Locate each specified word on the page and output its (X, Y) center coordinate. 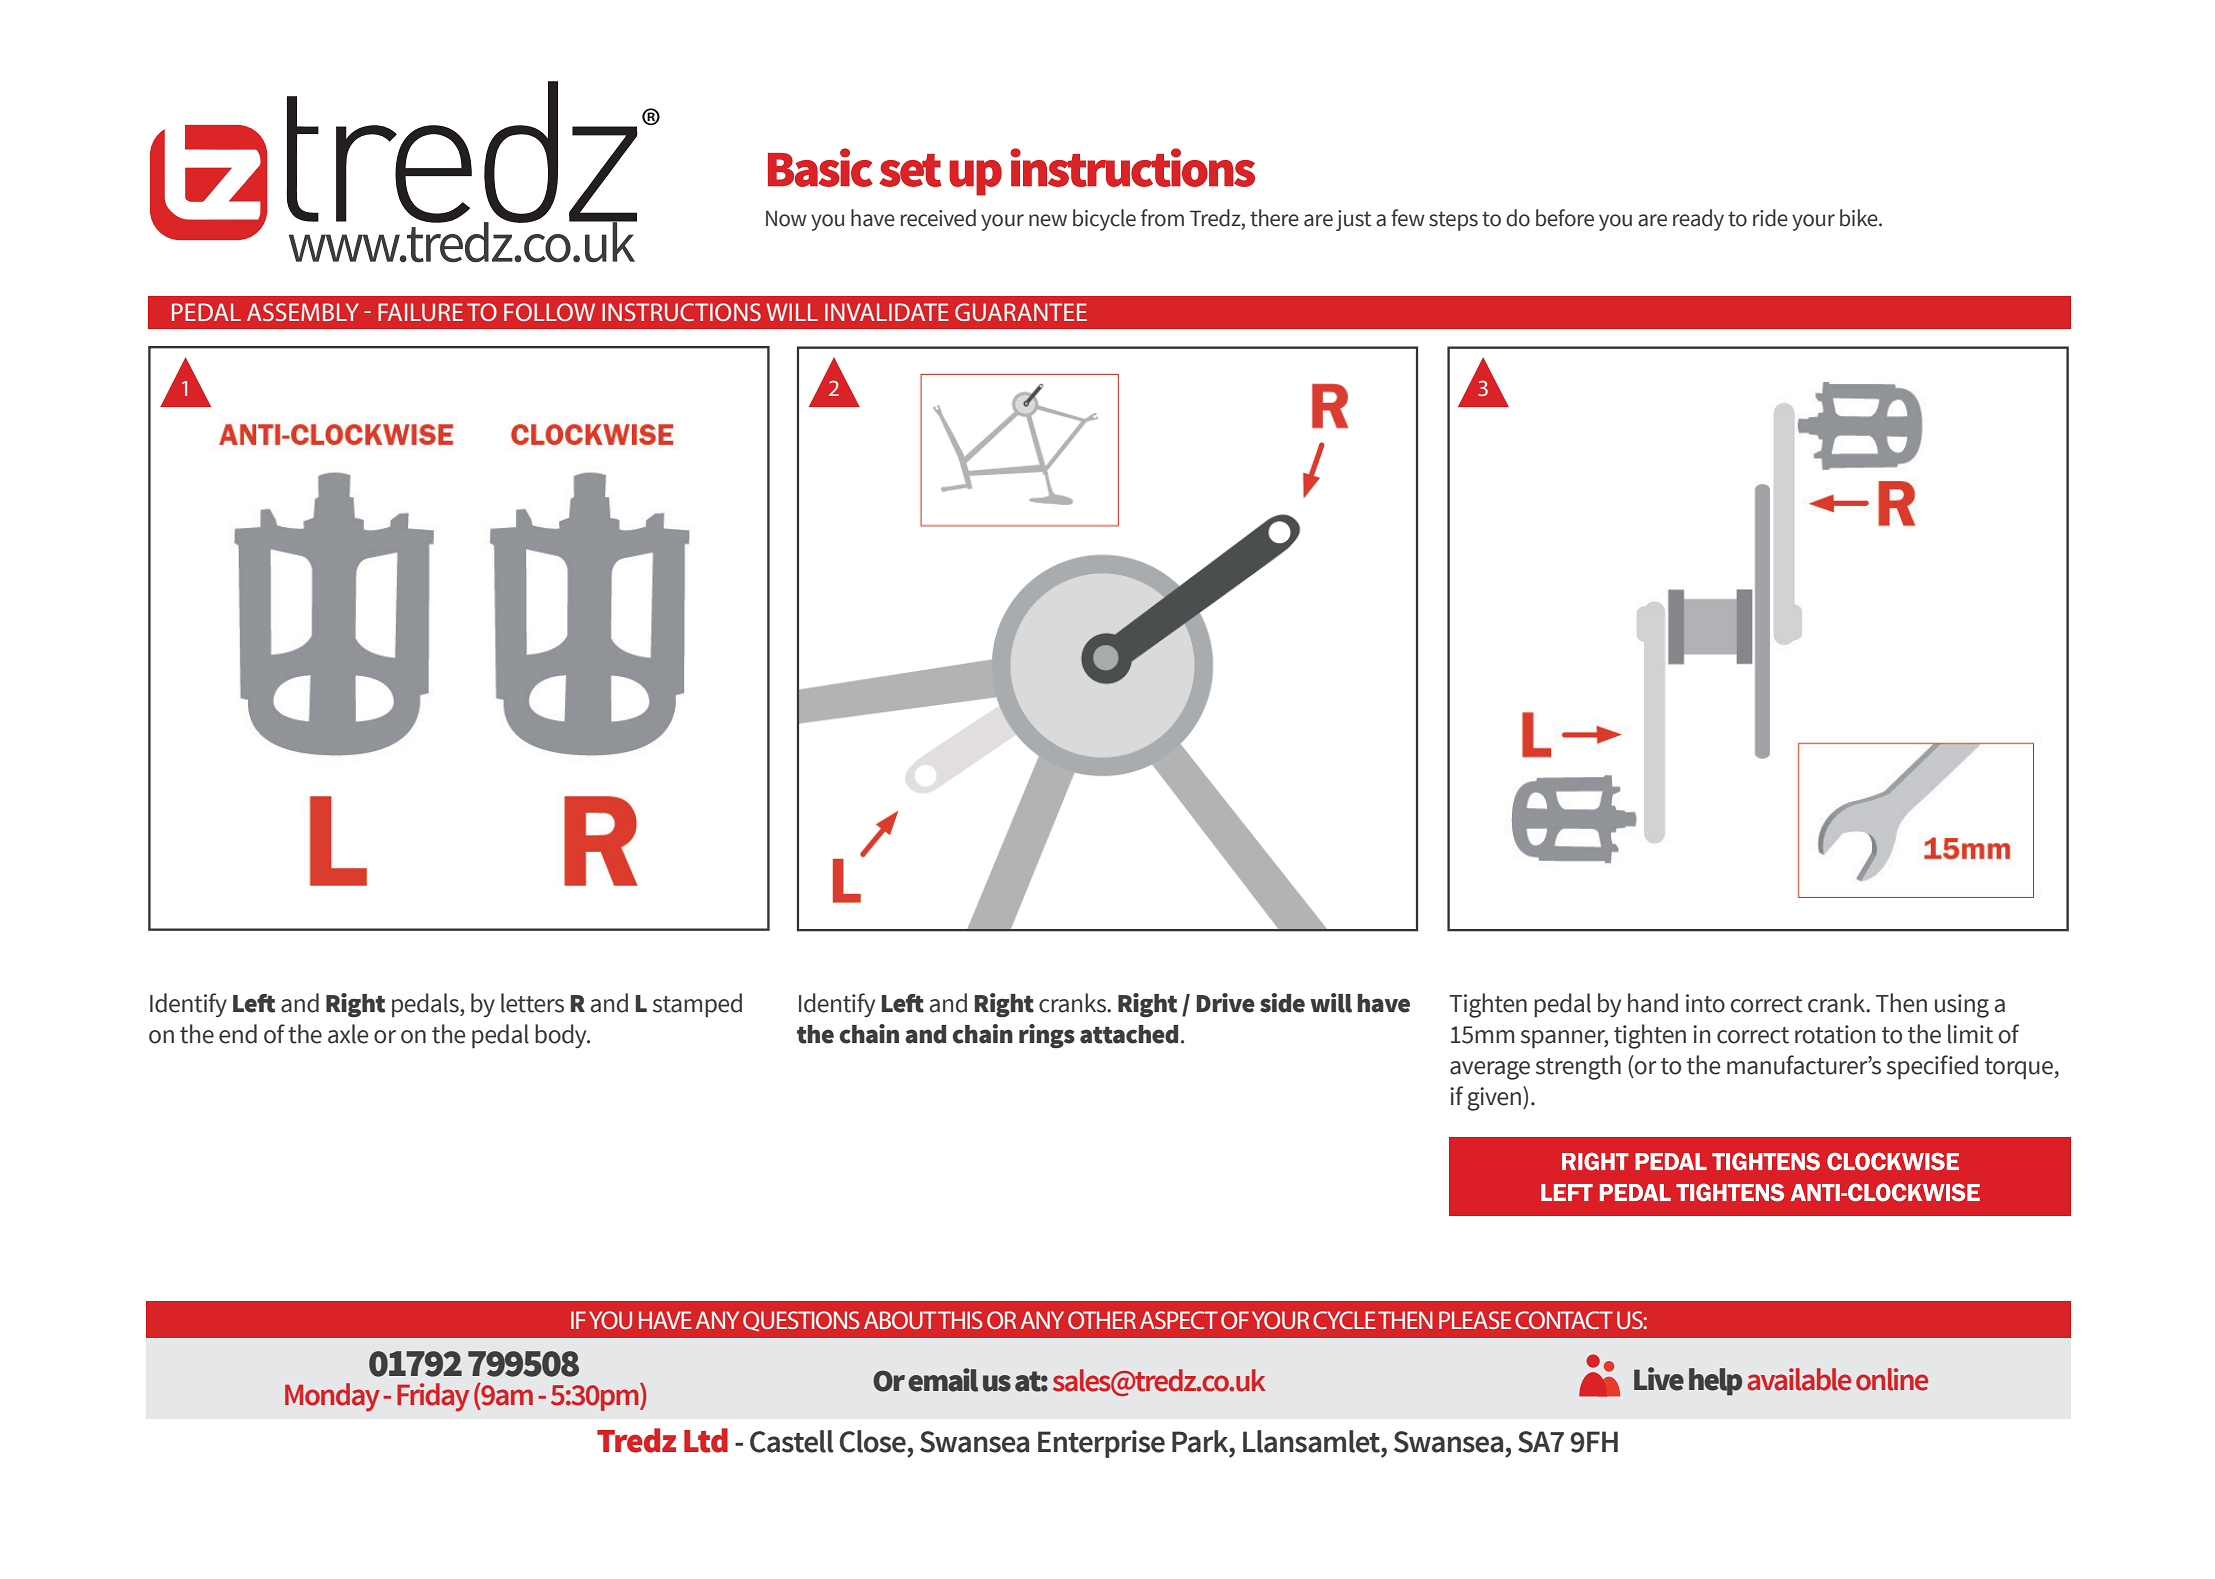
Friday (433, 1397)
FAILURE (420, 312)
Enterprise (1101, 1444)
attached (1129, 1034)
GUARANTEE (1021, 312)
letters (532, 1003)
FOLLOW (549, 312)
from (1162, 218)
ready (1698, 220)
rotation (1835, 1034)
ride (1770, 218)
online (1892, 1379)
